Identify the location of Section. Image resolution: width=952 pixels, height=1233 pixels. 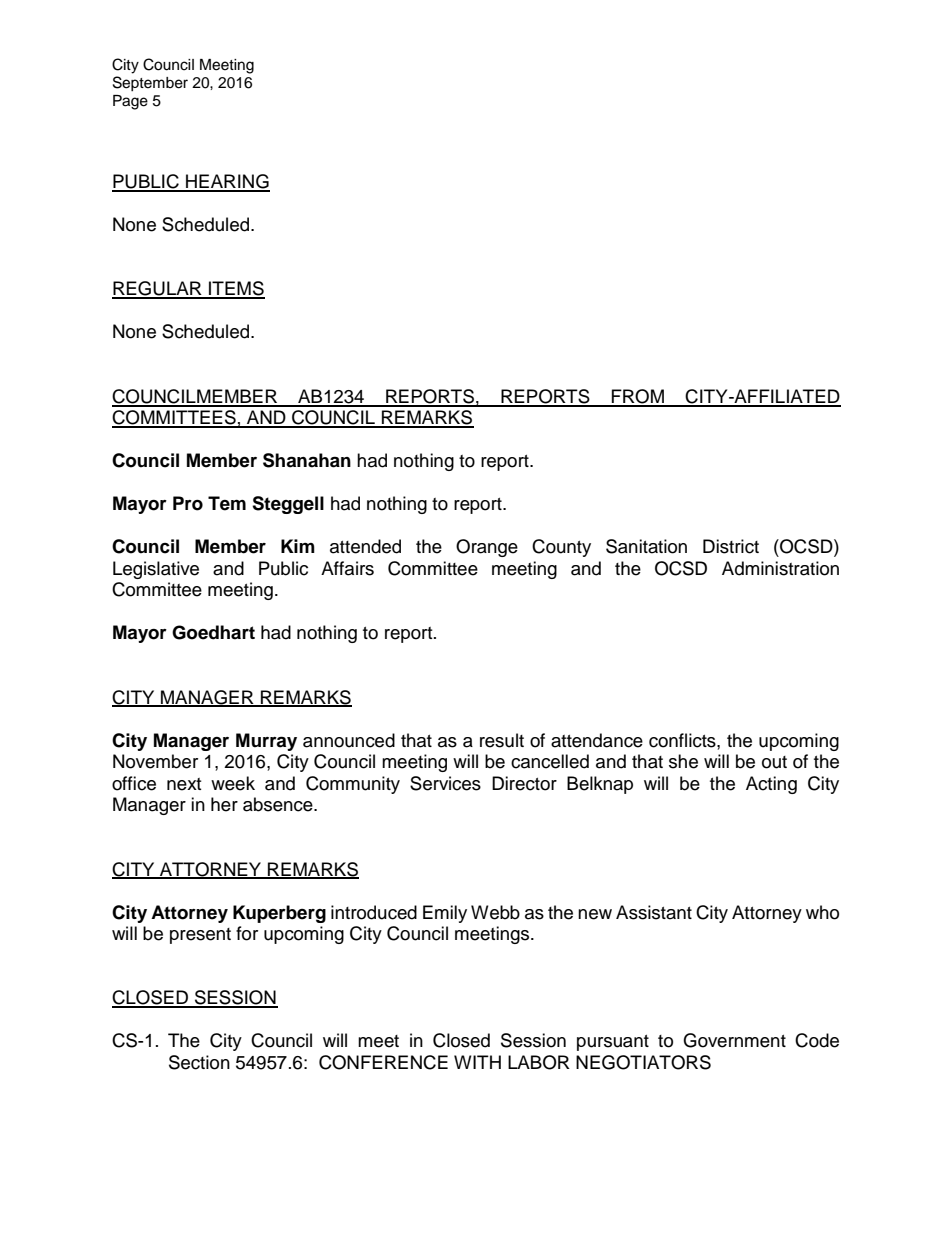
(199, 1062).
